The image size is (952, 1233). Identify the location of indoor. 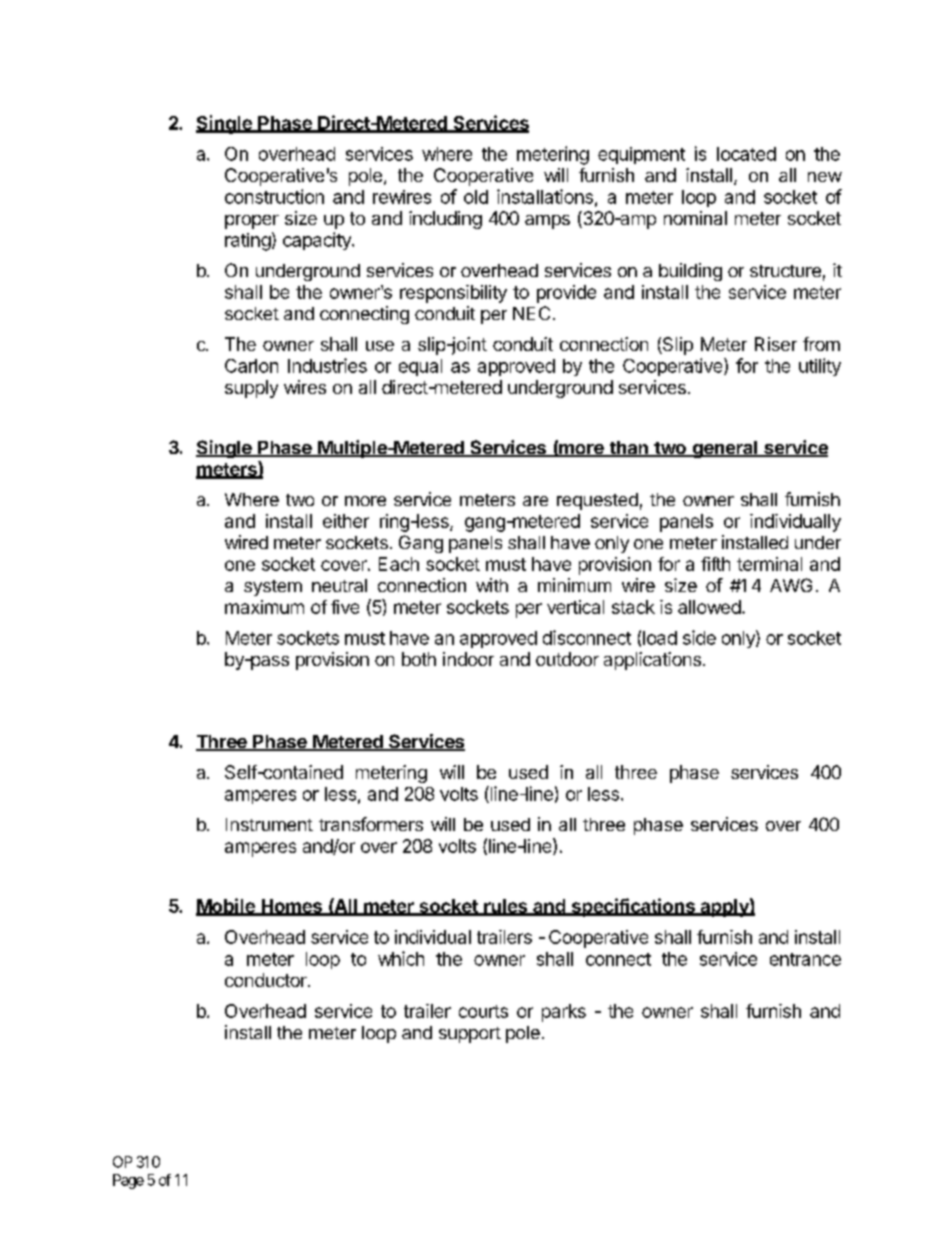
(468, 659).
